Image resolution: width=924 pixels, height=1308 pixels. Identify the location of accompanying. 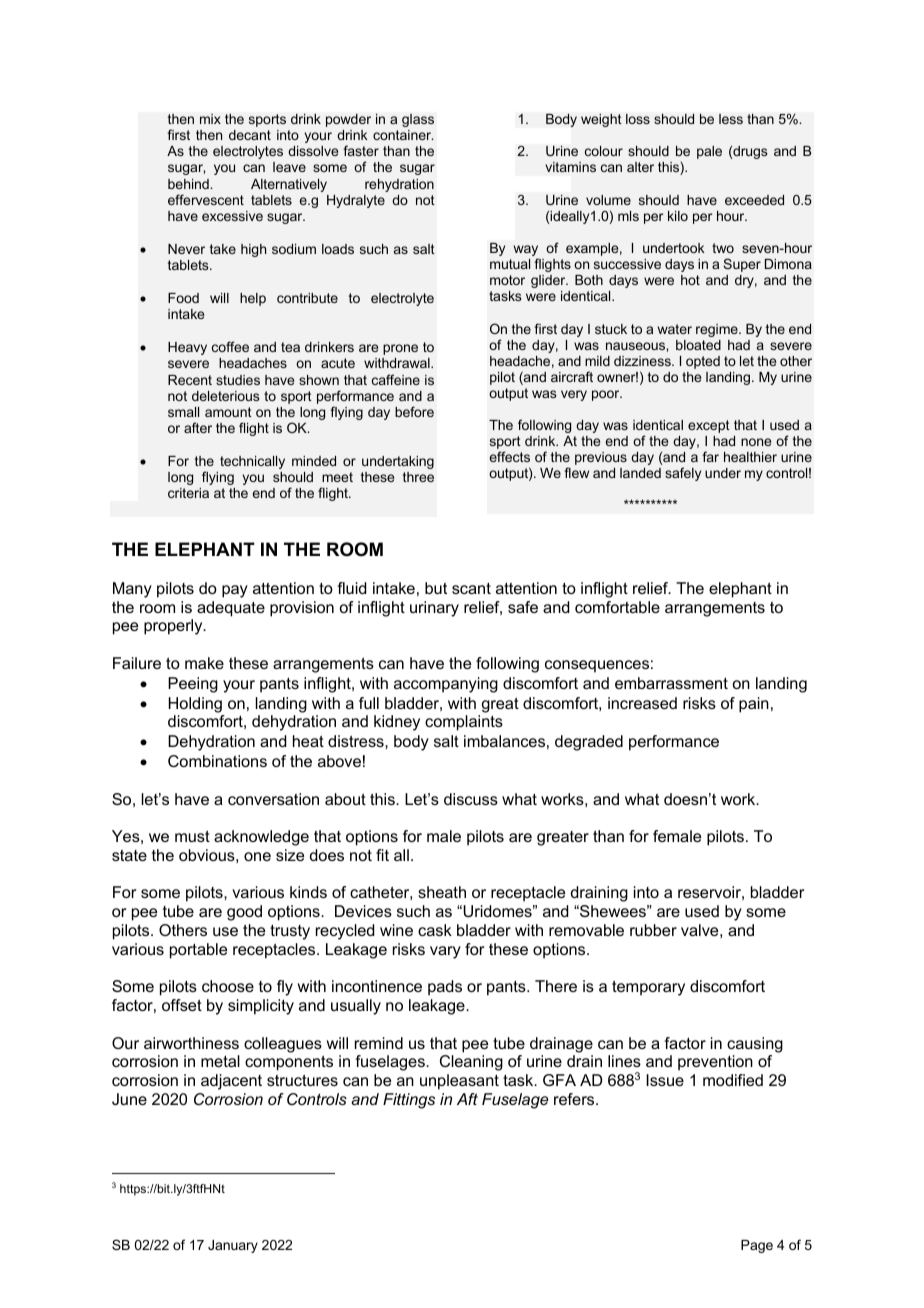
(446, 685).
